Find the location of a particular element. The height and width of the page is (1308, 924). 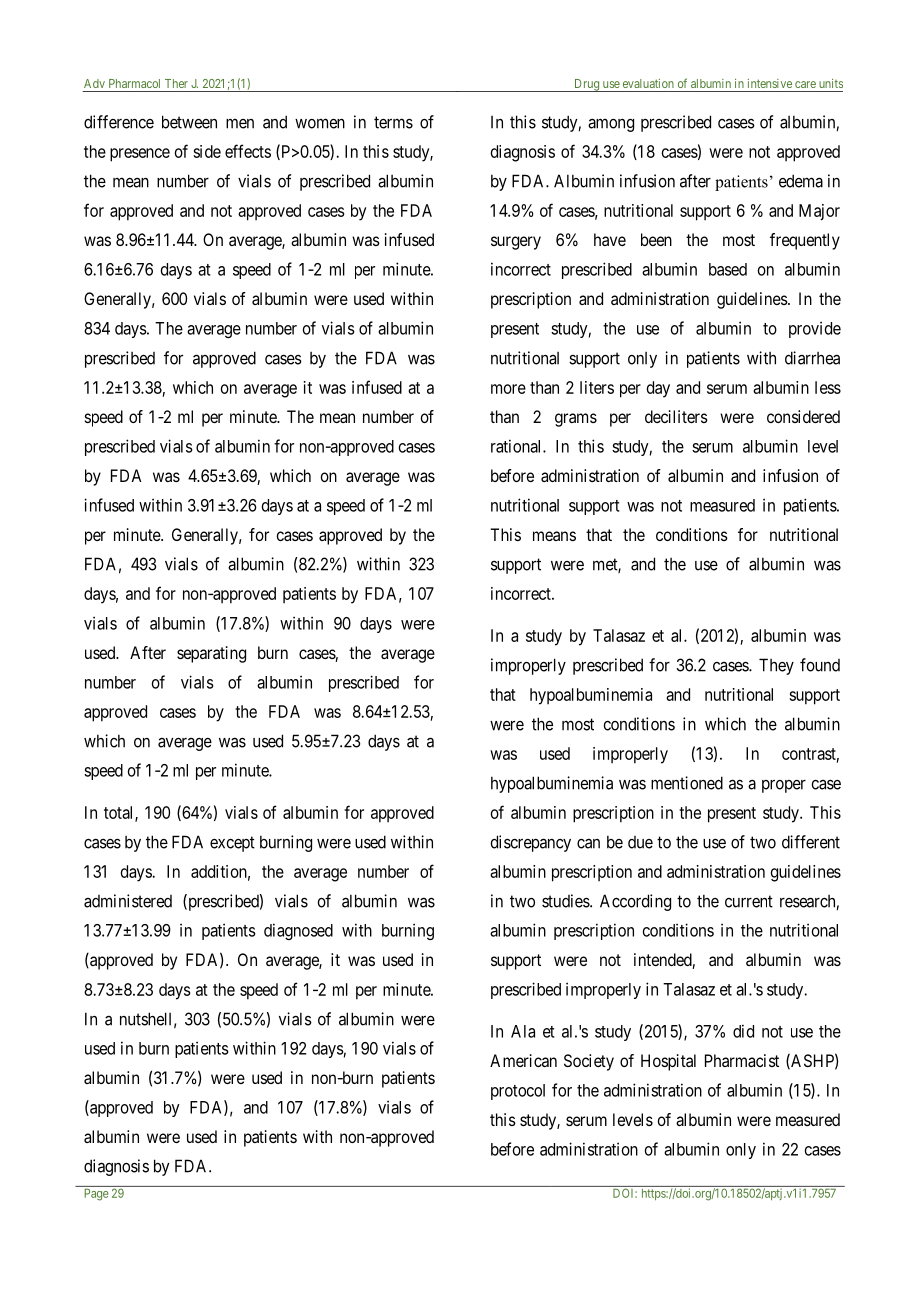

separating is located at coordinates (211, 654).
